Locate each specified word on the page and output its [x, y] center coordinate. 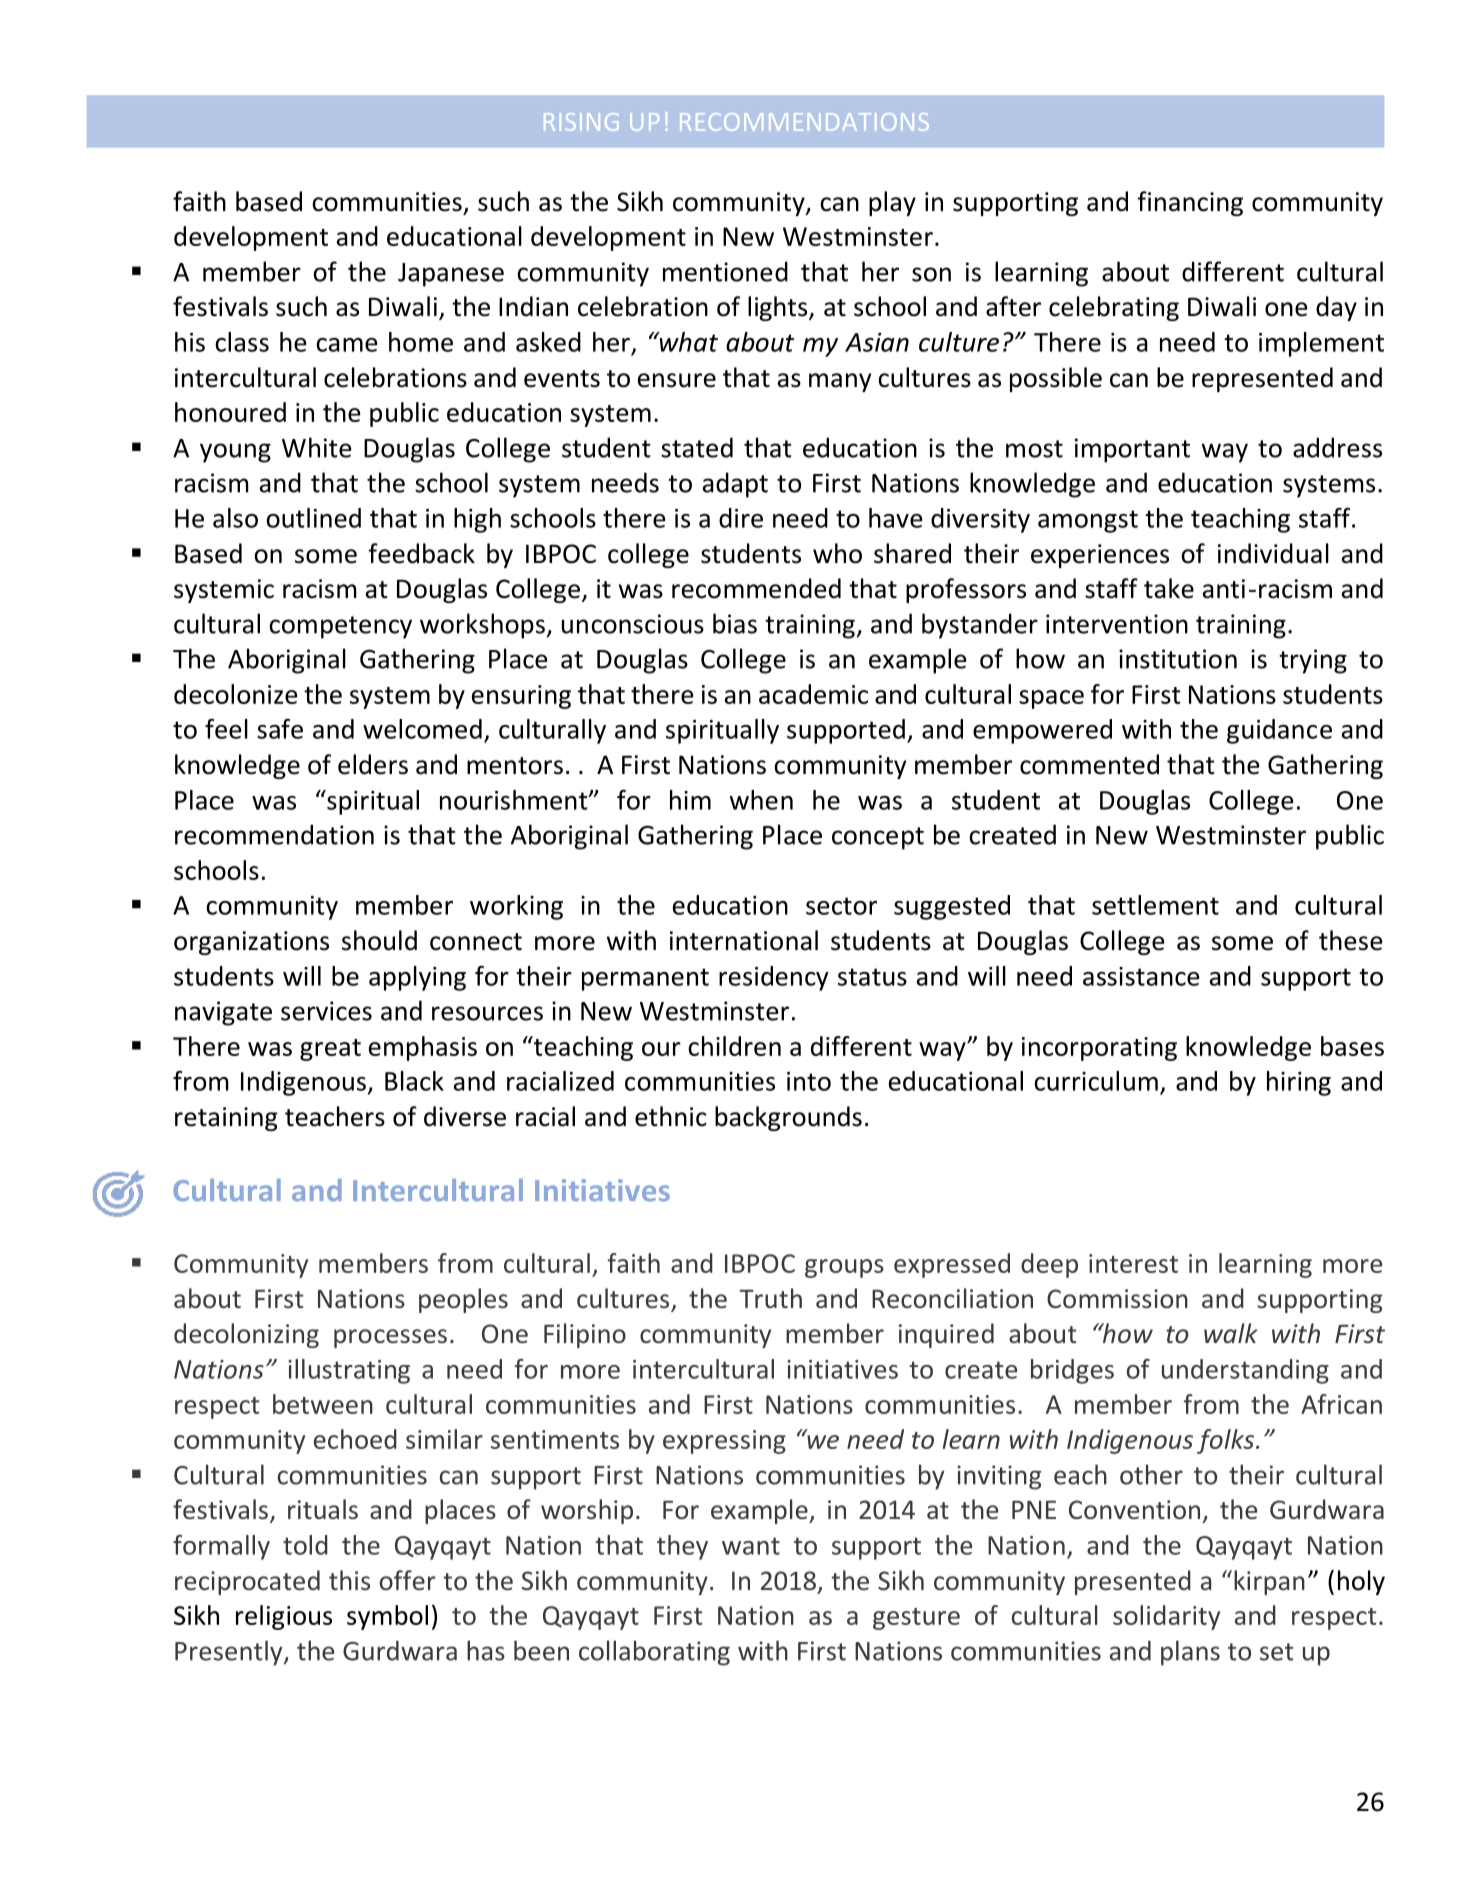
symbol [387, 1617]
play [892, 203]
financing [1190, 203]
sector [841, 906]
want [751, 1546]
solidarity [1166, 1617]
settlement [1155, 905]
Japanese [451, 275]
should [379, 940]
